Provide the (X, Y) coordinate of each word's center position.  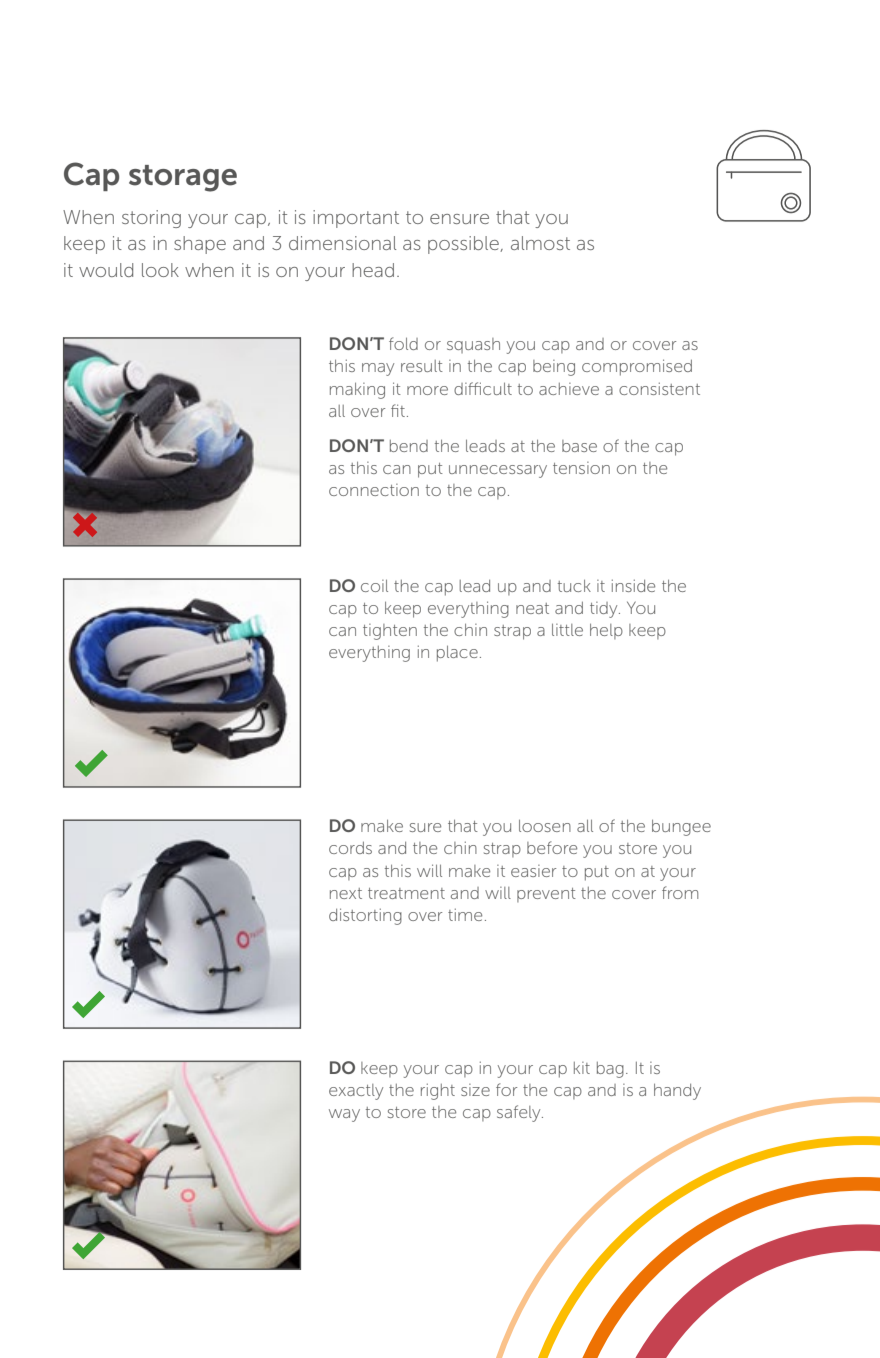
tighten (390, 632)
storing (151, 219)
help (606, 631)
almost (540, 243)
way (344, 1115)
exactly (356, 1092)
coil (374, 586)
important (356, 219)
